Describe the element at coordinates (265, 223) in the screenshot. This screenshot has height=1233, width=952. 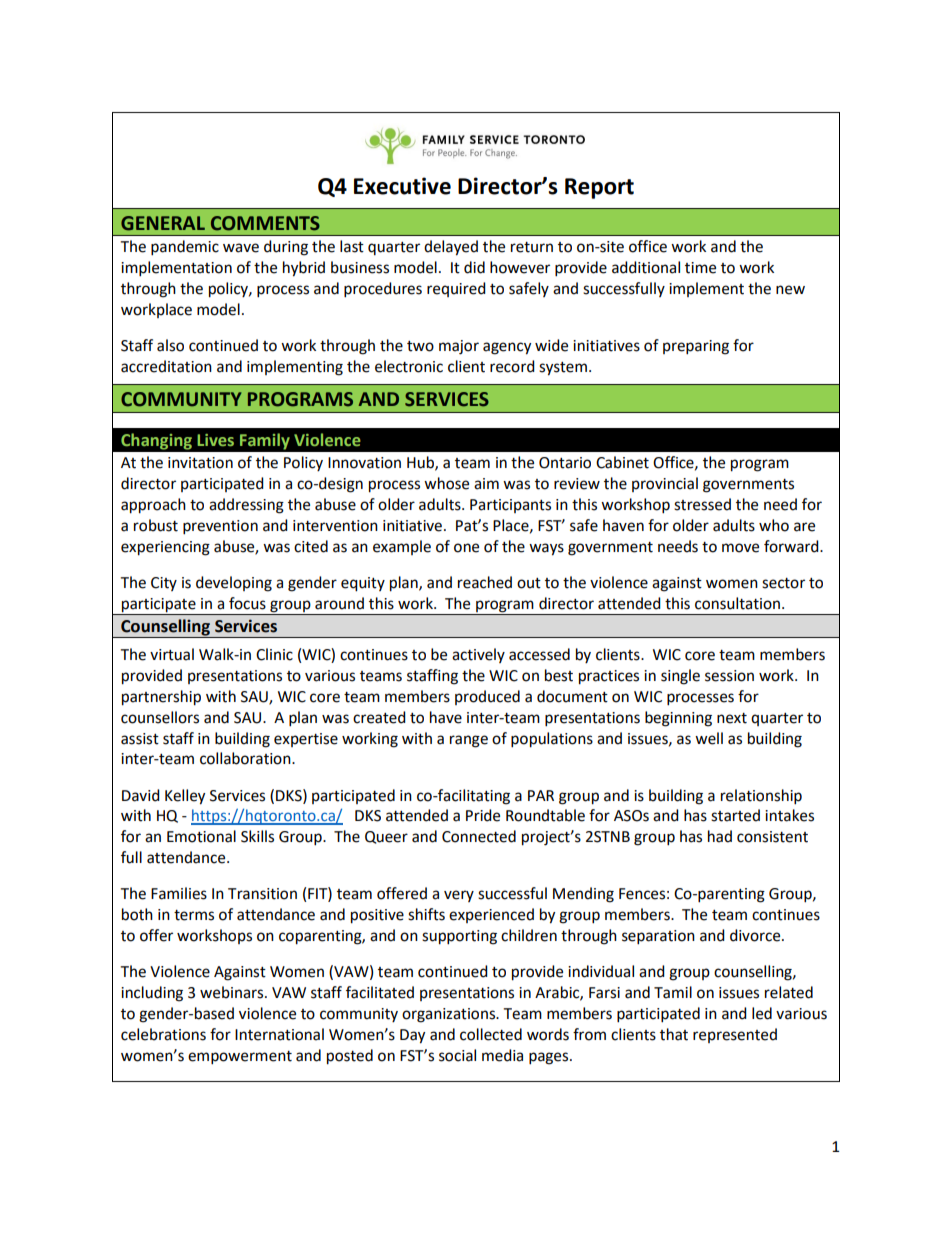
I see `COMMENTS` at that location.
